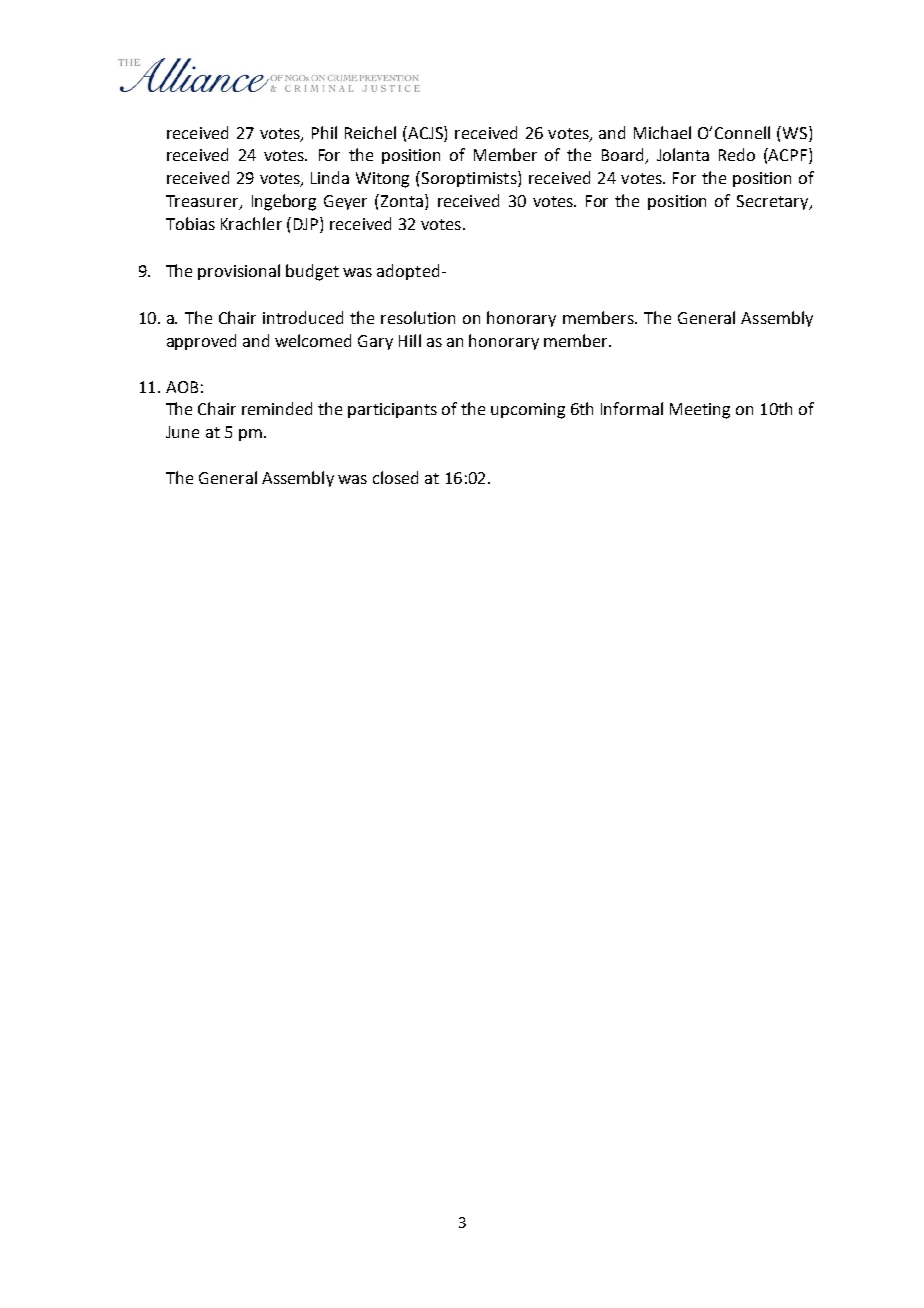 The image size is (924, 1308). What do you see at coordinates (182, 432) in the image?
I see `June` at bounding box center [182, 432].
